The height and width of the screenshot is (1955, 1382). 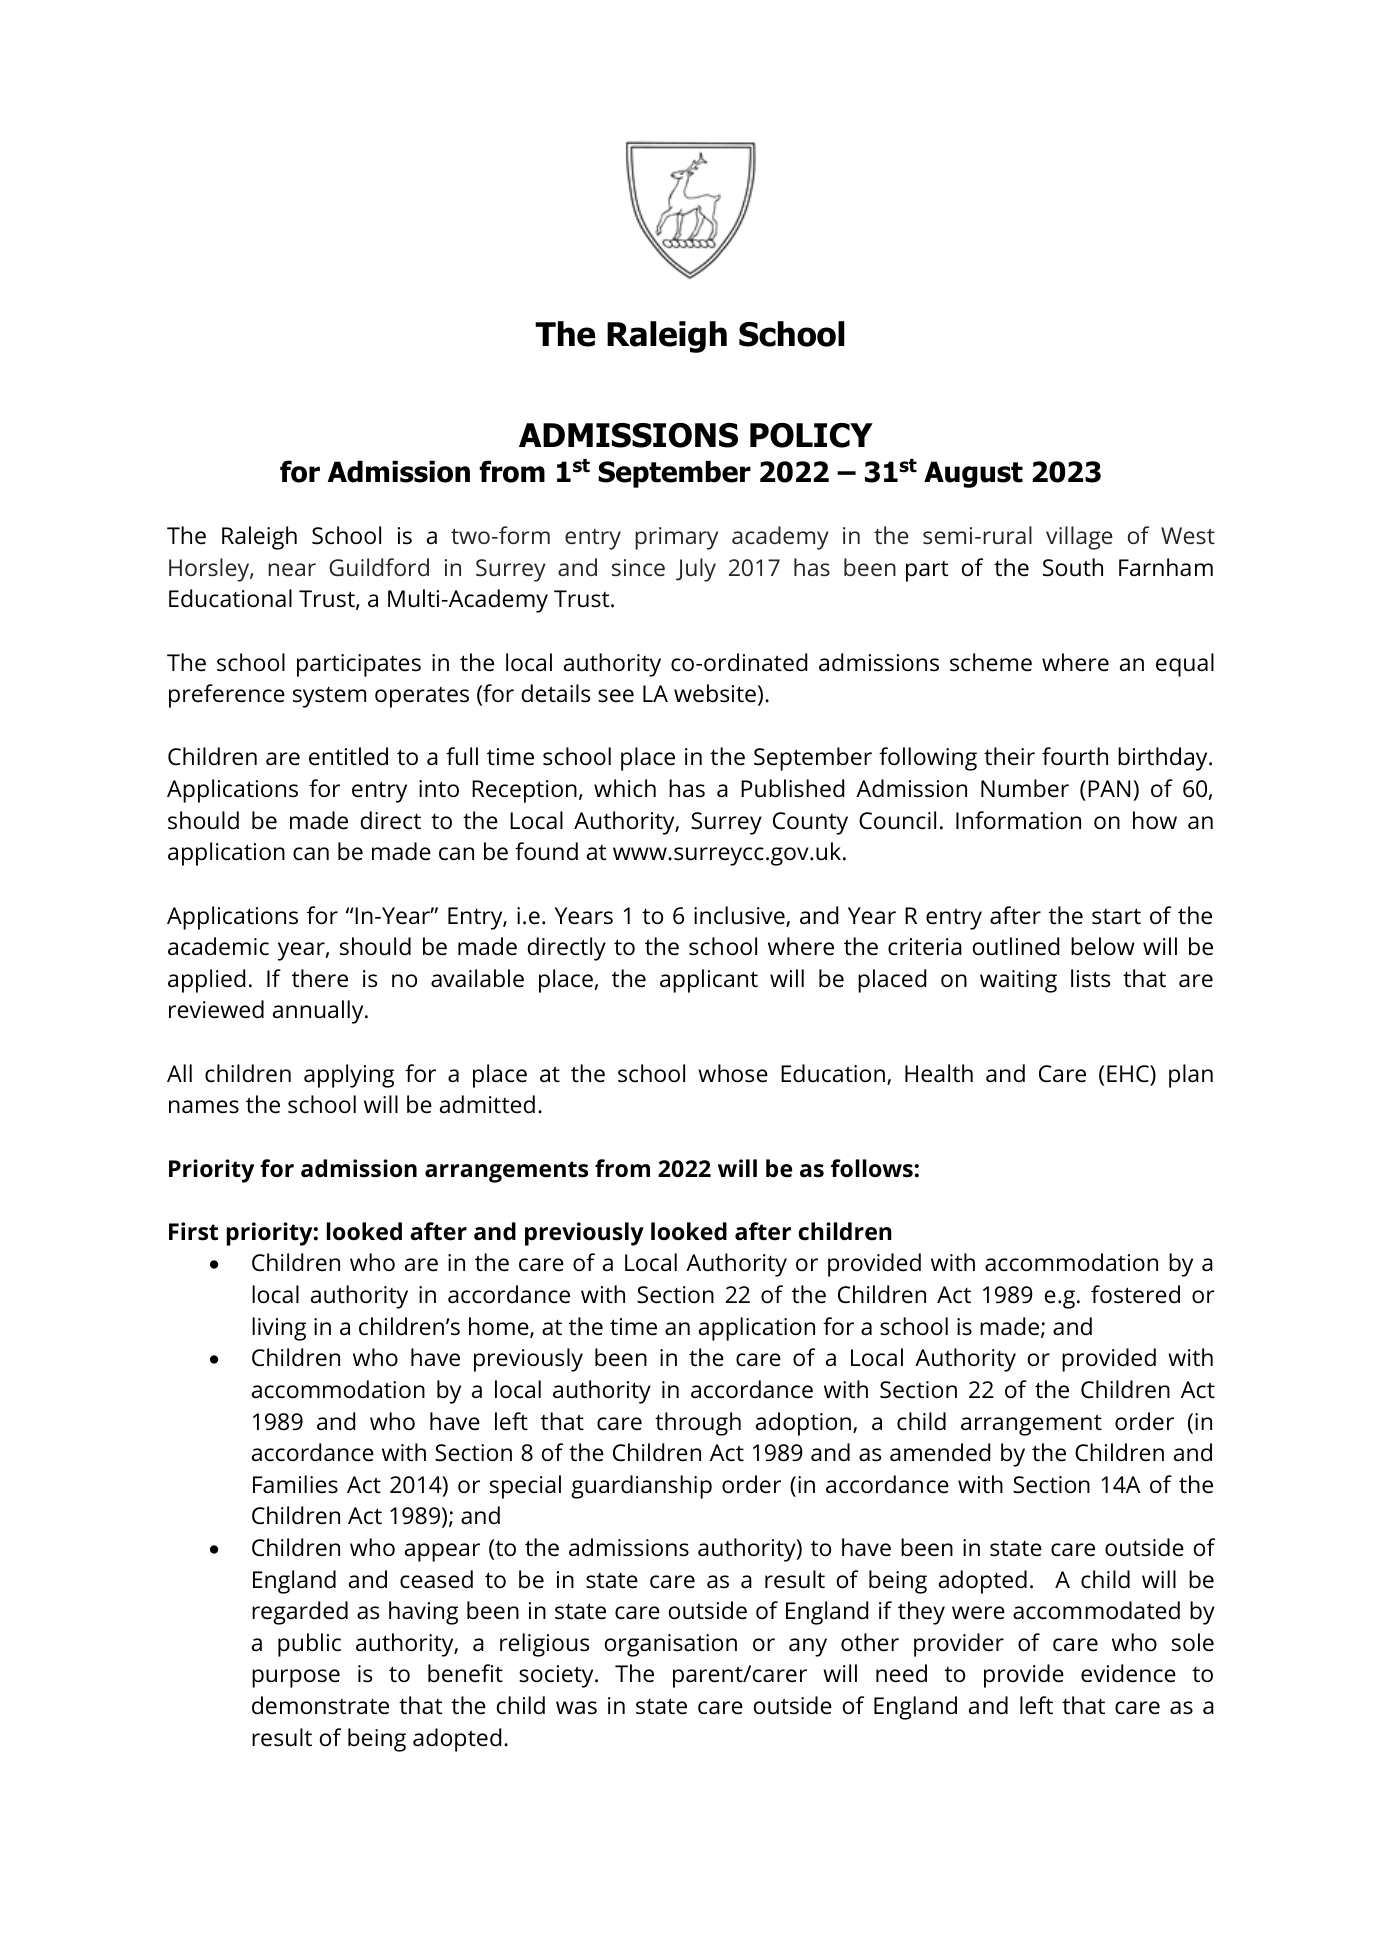 I want to click on whose, so click(x=733, y=1073).
